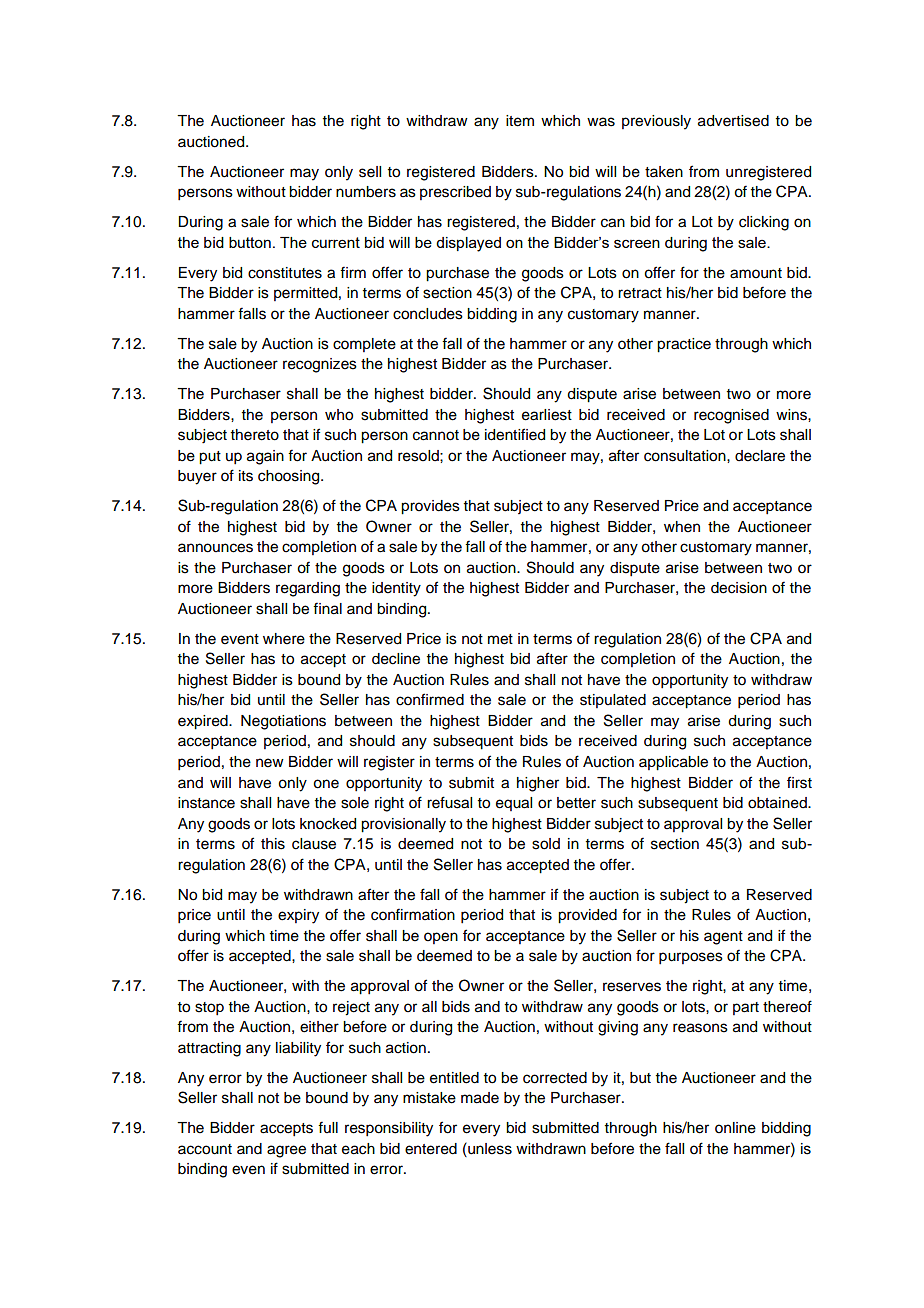  Describe the element at coordinates (733, 121) in the screenshot. I see `advertised` at that location.
